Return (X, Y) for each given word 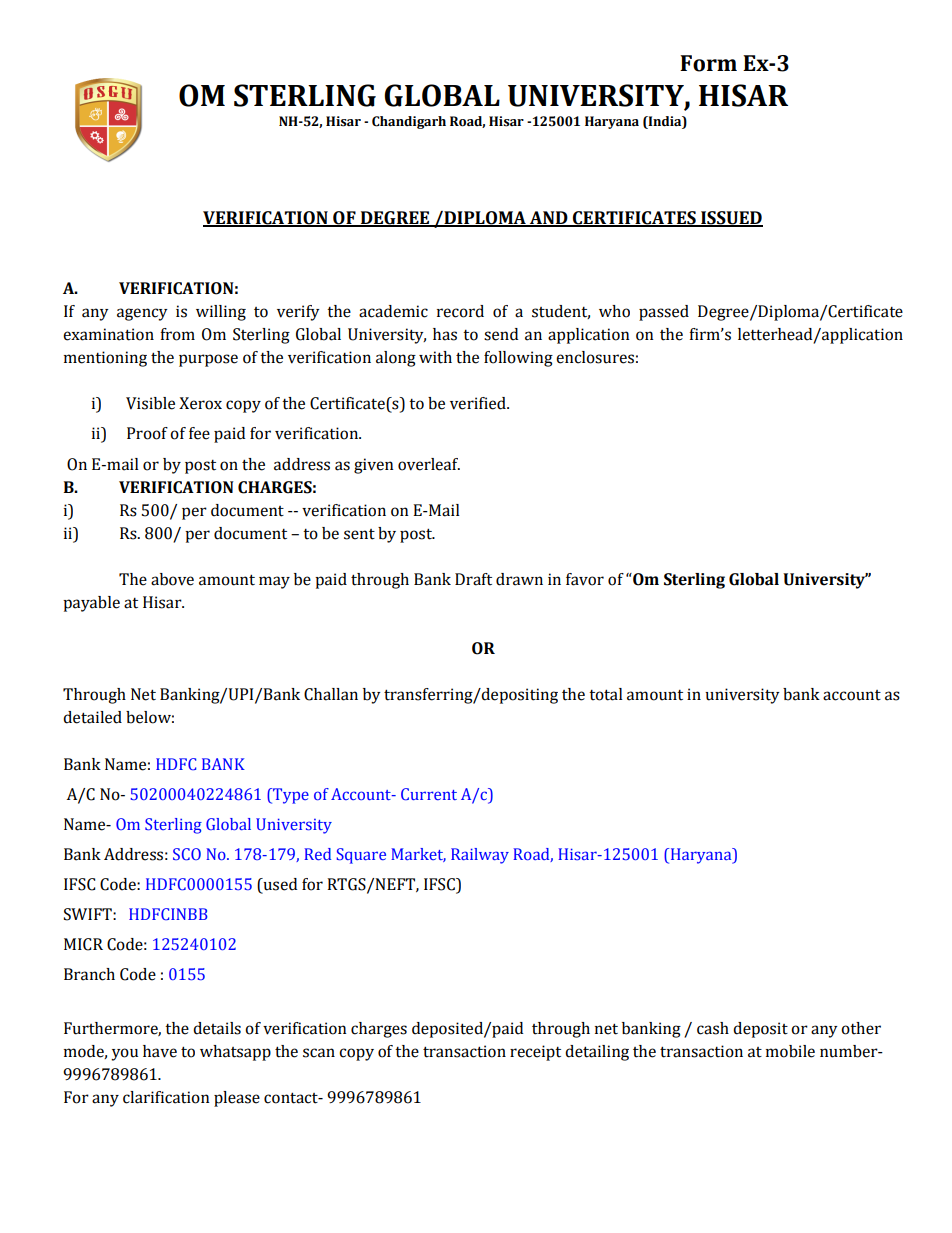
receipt (535, 1053)
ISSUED (731, 218)
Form (708, 63)
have (160, 1051)
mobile (790, 1051)
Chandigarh (409, 122)
